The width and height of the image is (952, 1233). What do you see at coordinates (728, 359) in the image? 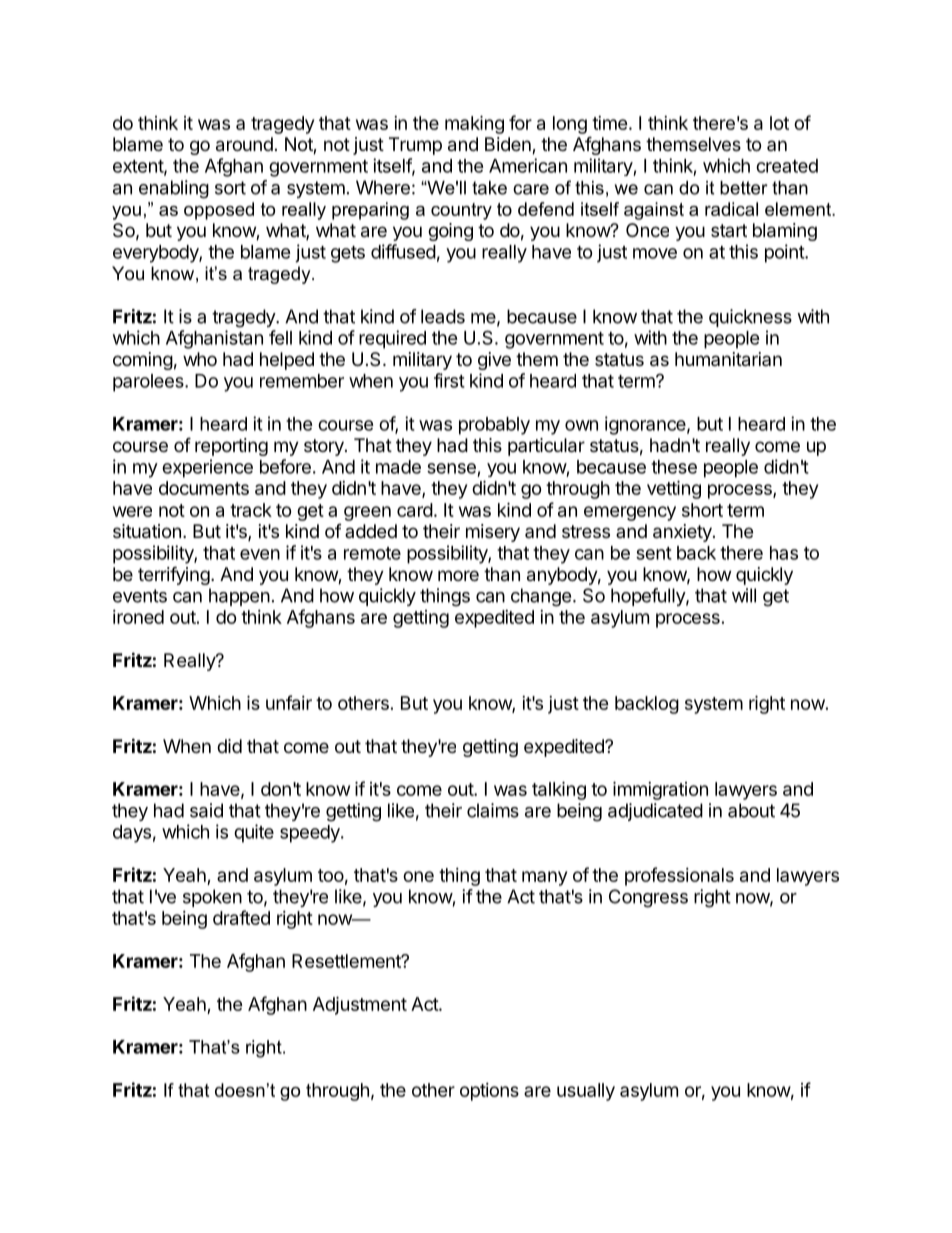
I see `humanitarian` at bounding box center [728, 359].
